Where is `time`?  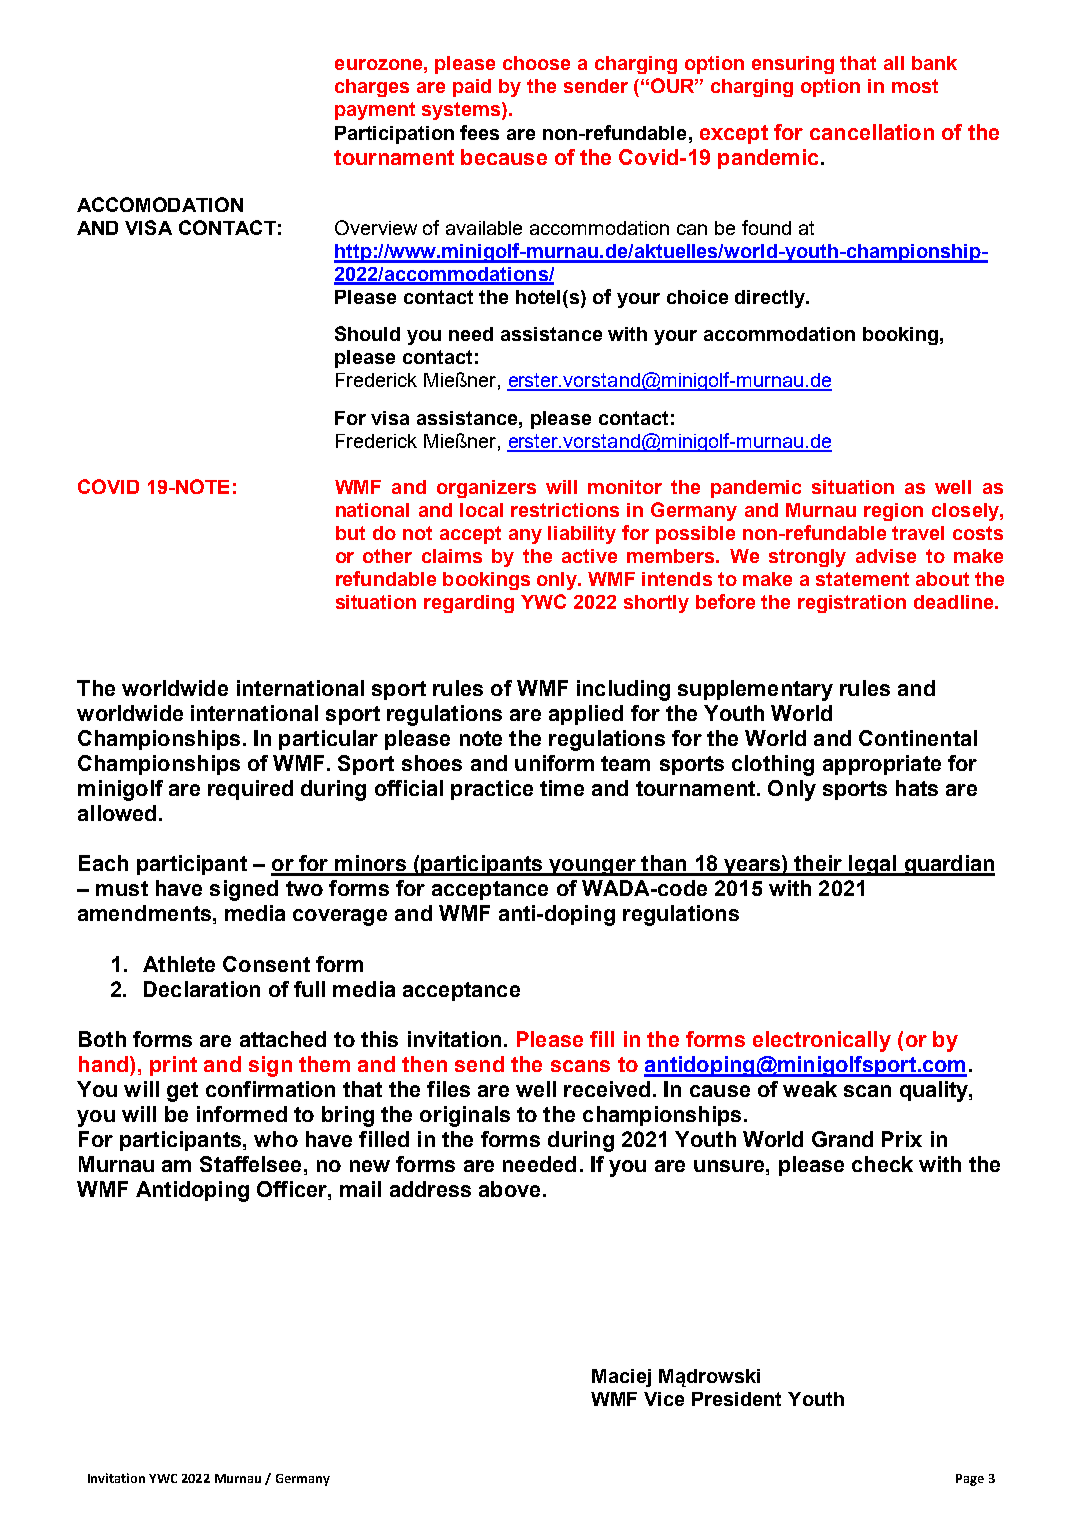 time is located at coordinates (562, 788).
